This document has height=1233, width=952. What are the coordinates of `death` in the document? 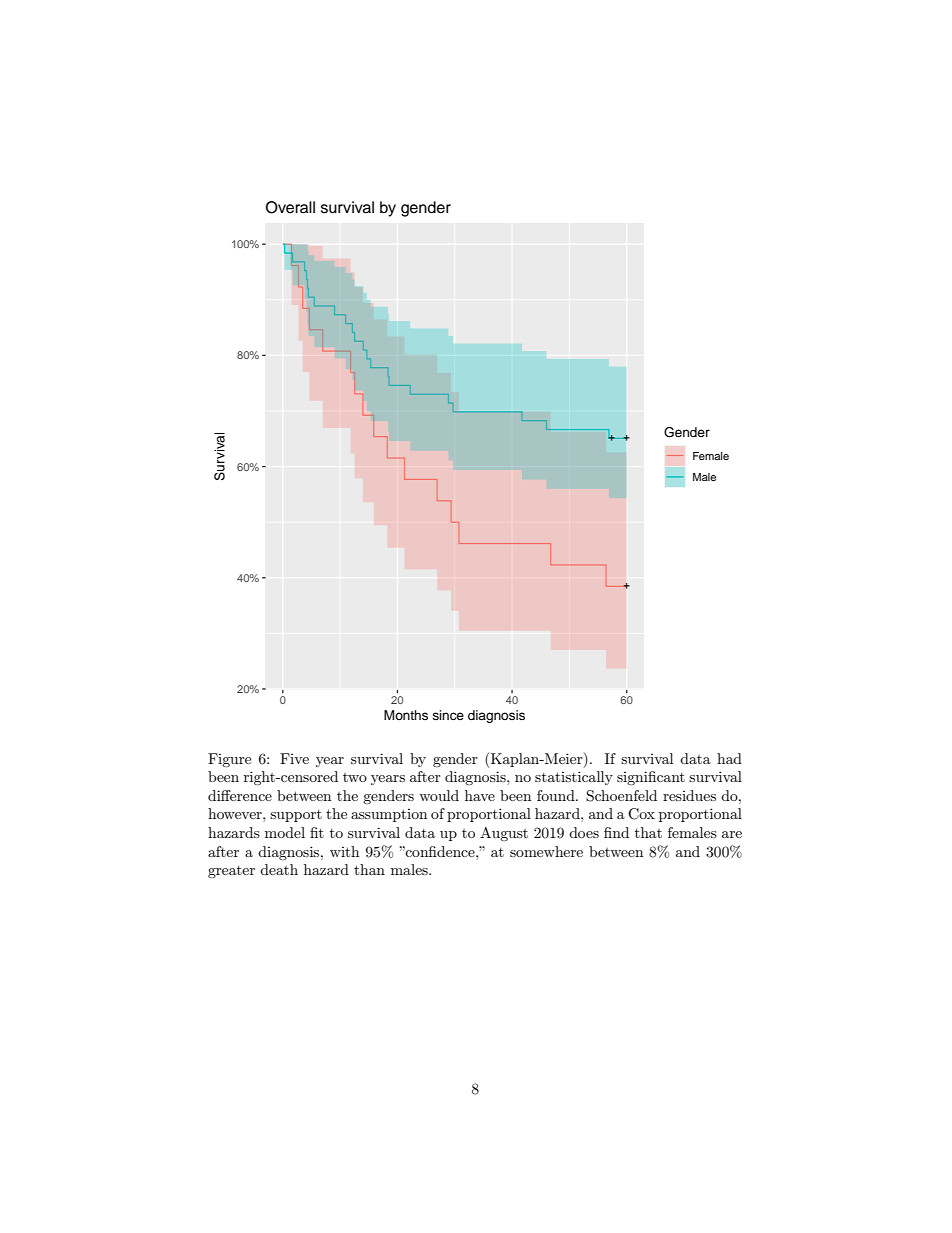 It's located at (279, 869).
